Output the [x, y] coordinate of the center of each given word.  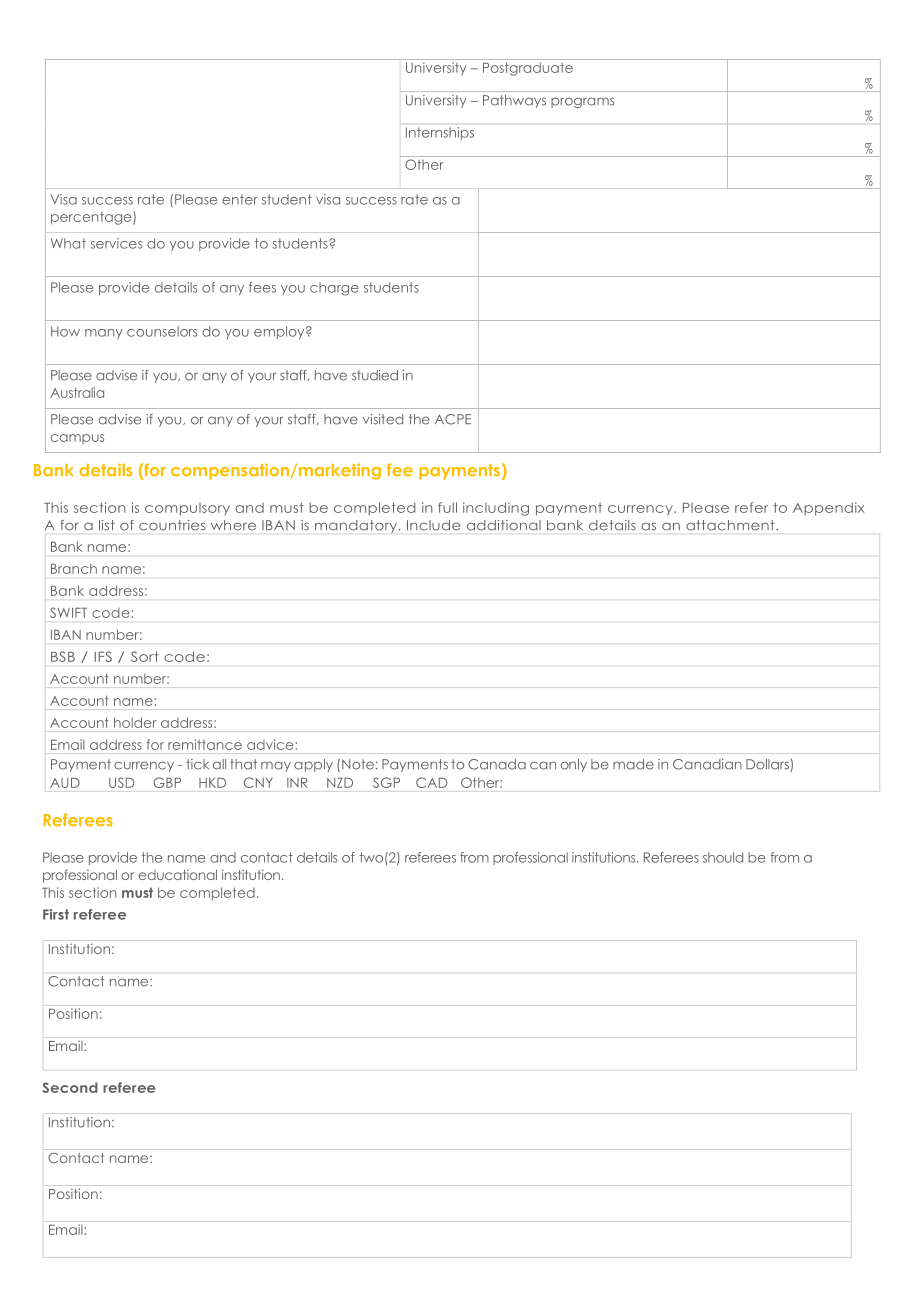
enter [240, 199]
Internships [440, 133]
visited [383, 419]
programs [582, 102]
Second [70, 1087]
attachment [731, 525]
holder [135, 722]
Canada [497, 764]
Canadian [707, 764]
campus [77, 439]
